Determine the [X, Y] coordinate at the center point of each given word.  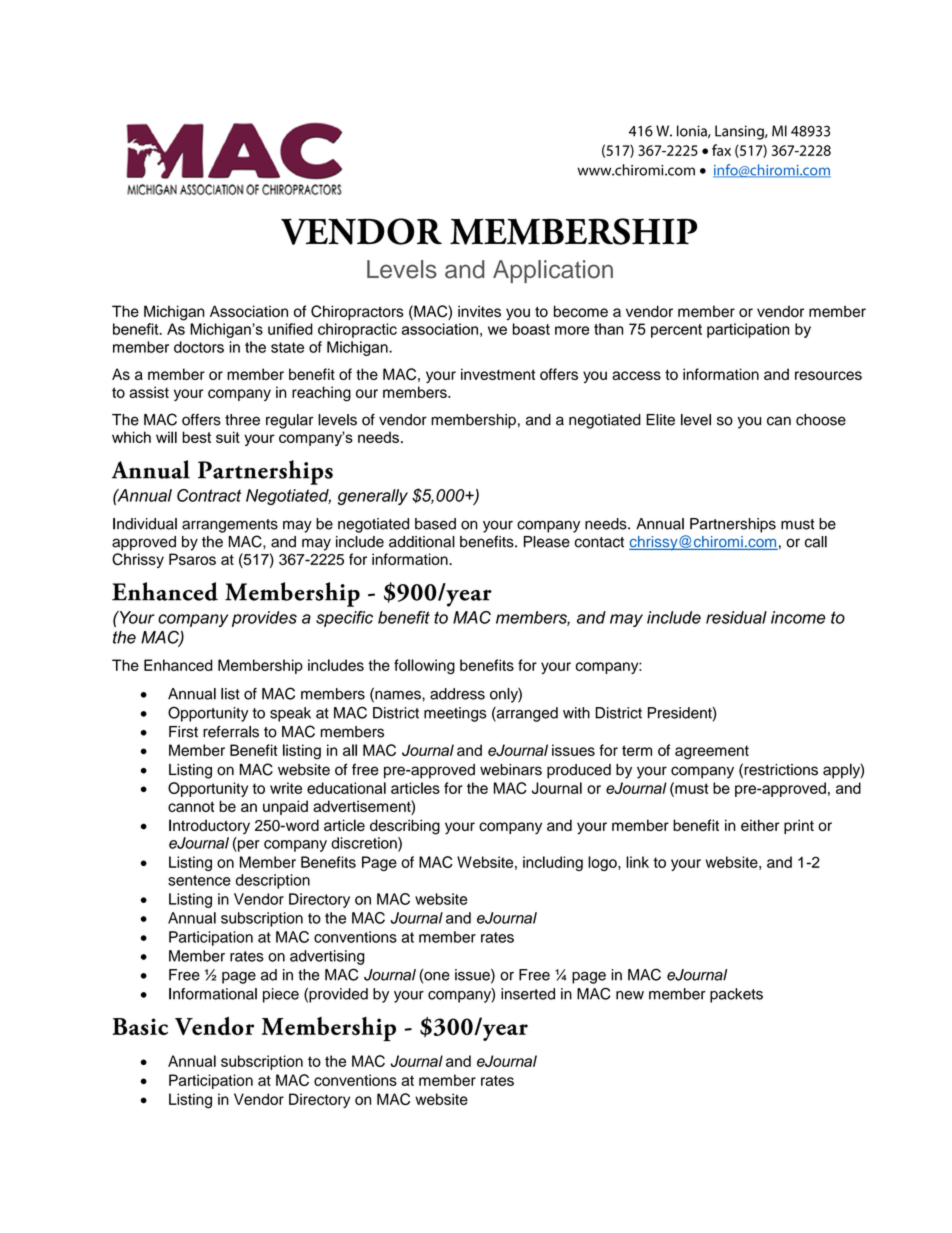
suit [228, 437]
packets [736, 995]
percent [676, 331]
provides [264, 619]
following [424, 667]
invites [479, 311]
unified [290, 329]
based [435, 524]
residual [736, 617]
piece [281, 995]
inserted [528, 994]
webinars [511, 770]
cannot [191, 806]
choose [821, 420]
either [760, 825]
